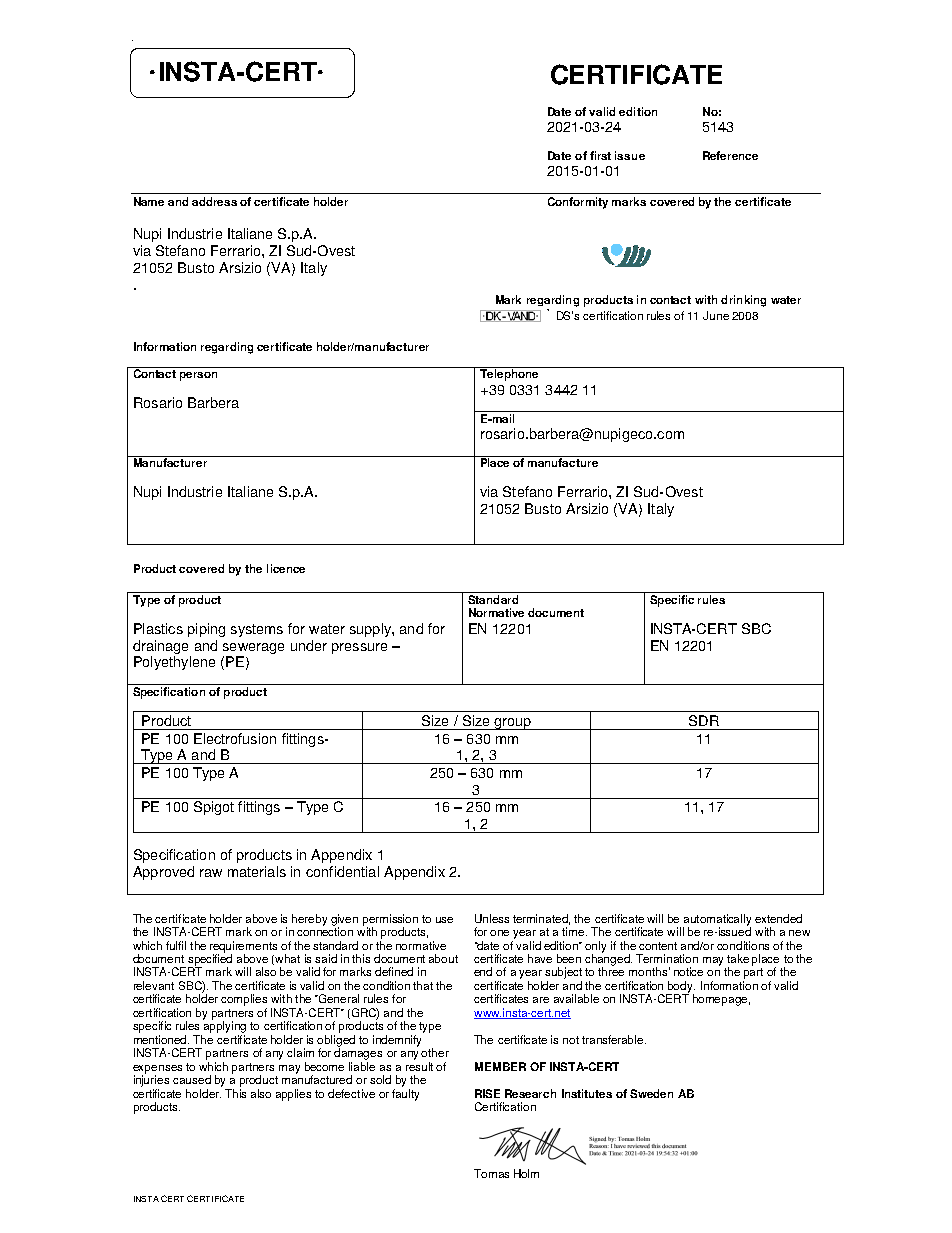 Image resolution: width=952 pixels, height=1233 pixels. What do you see at coordinates (509, 374) in the document?
I see `Telephone` at bounding box center [509, 374].
